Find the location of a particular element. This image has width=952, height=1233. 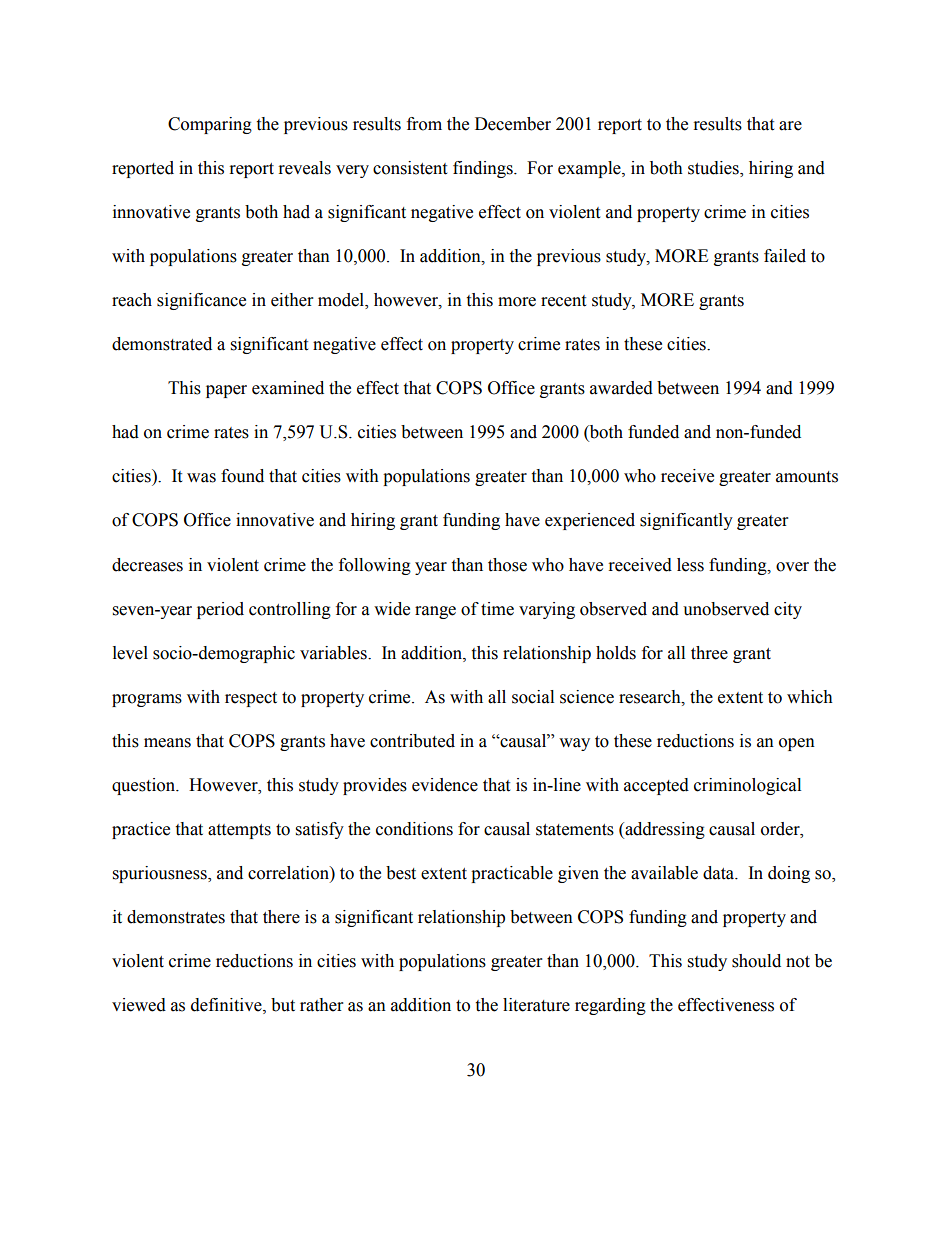

awarded is located at coordinates (621, 388).
